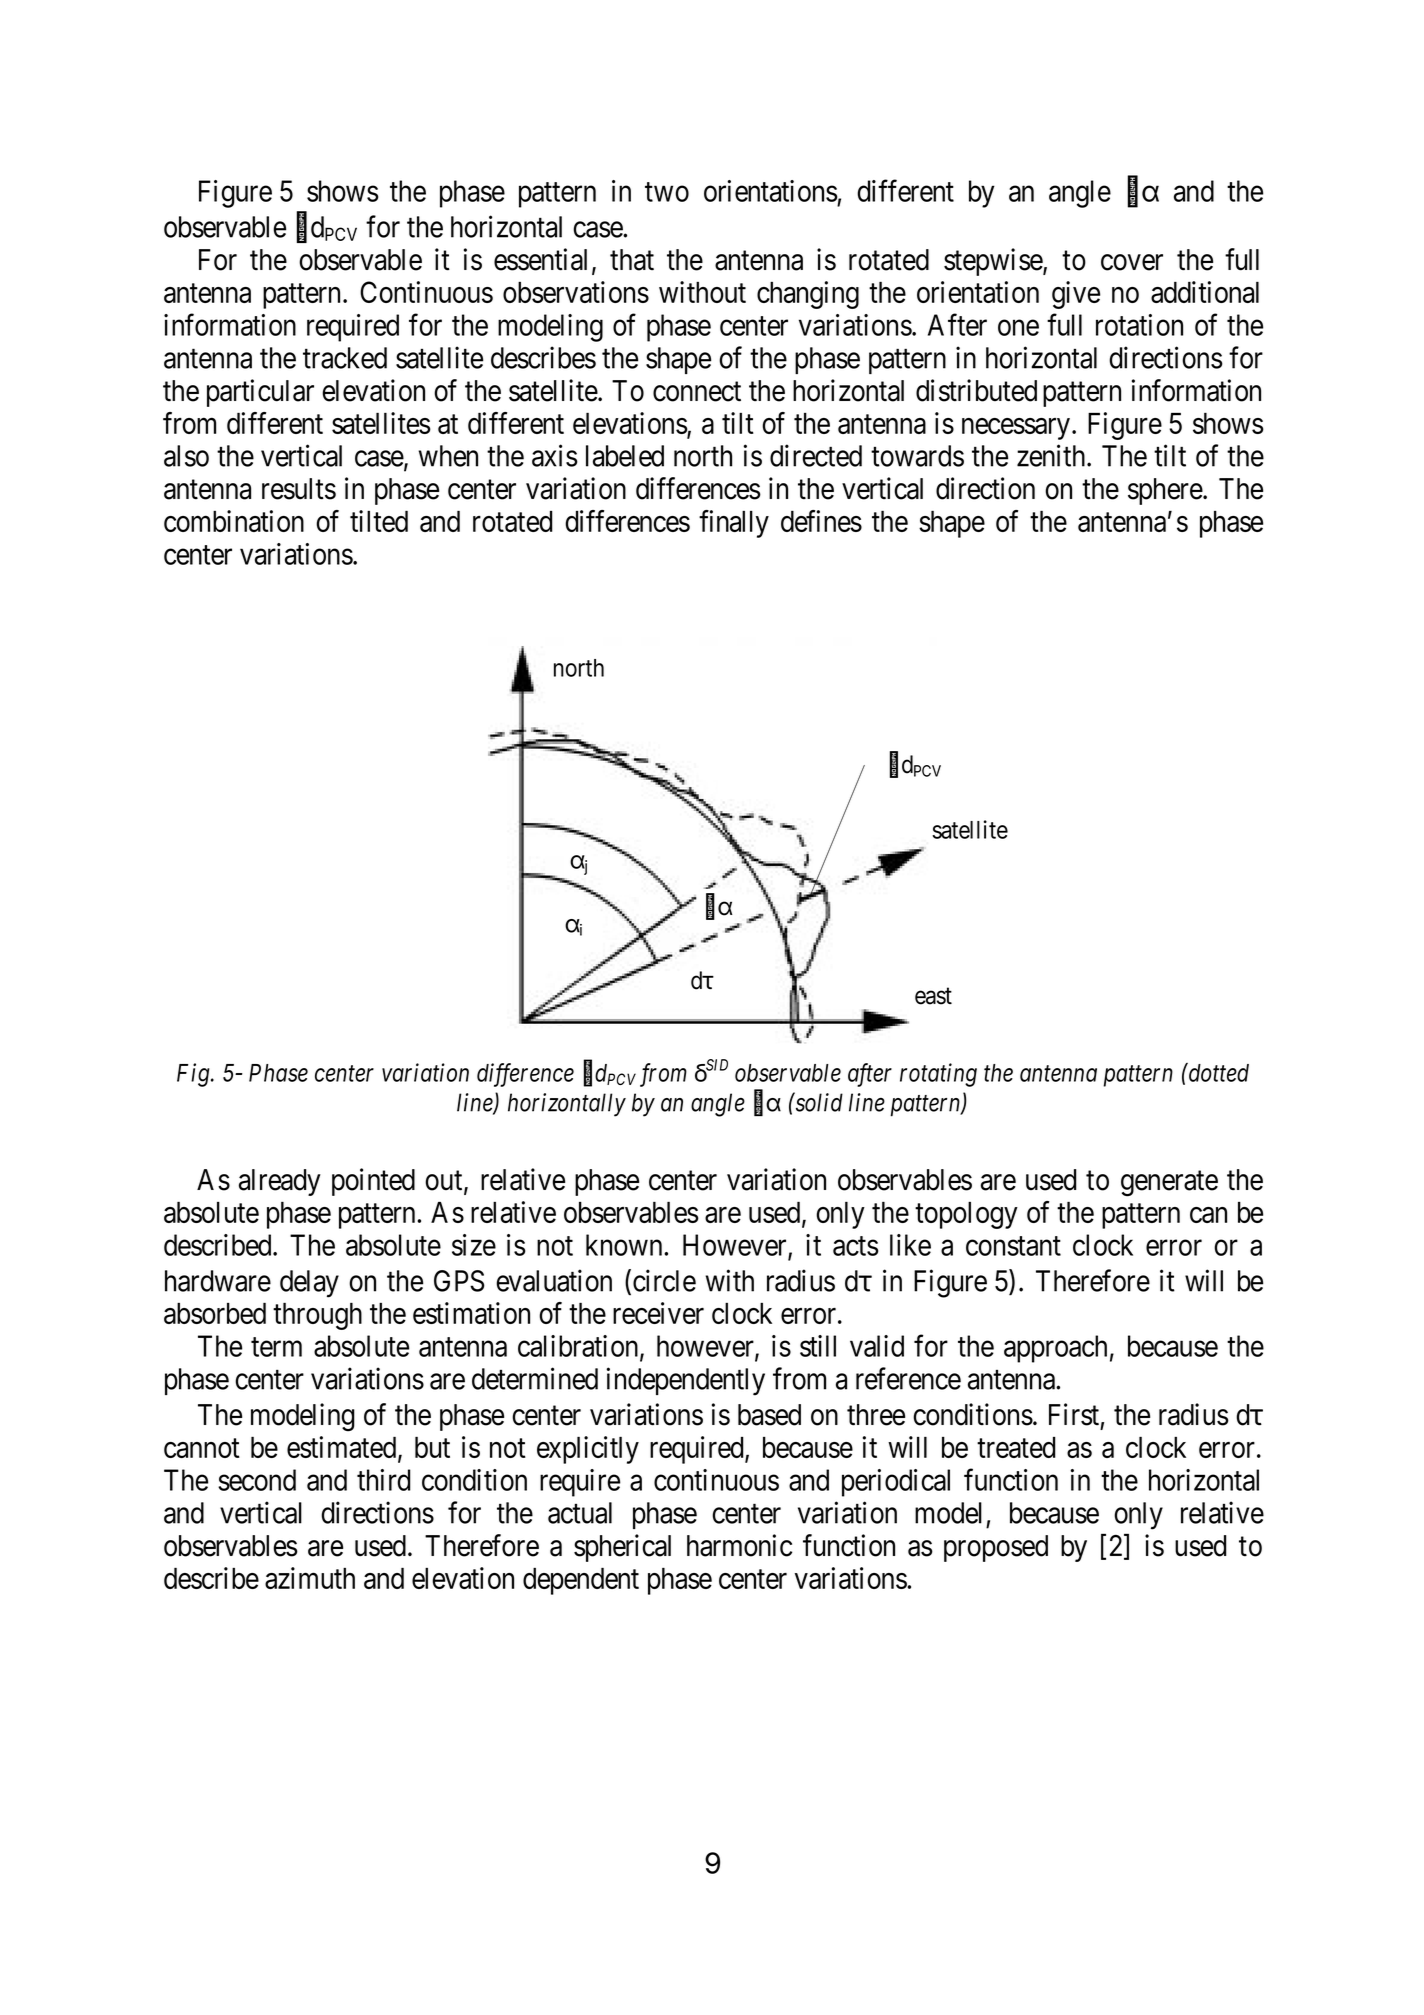 Image resolution: width=1424 pixels, height=2015 pixels. I want to click on already, so click(280, 1182).
